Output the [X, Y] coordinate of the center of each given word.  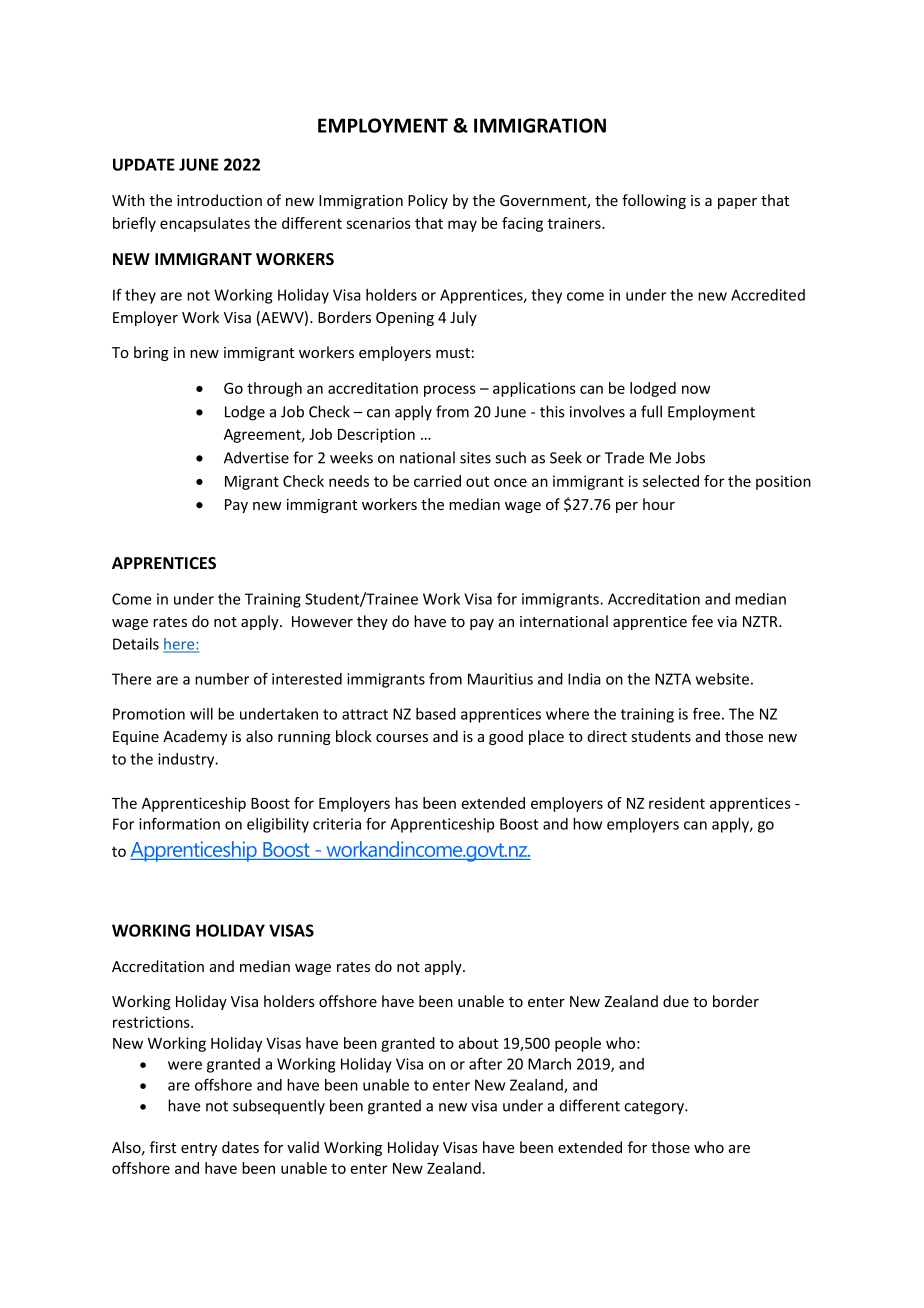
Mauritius [500, 679]
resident [677, 803]
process [450, 391]
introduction [219, 200]
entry [199, 1149]
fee [702, 621]
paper [737, 203]
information [179, 823]
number [222, 679]
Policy [428, 201]
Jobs [690, 457]
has [406, 803]
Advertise [256, 457]
